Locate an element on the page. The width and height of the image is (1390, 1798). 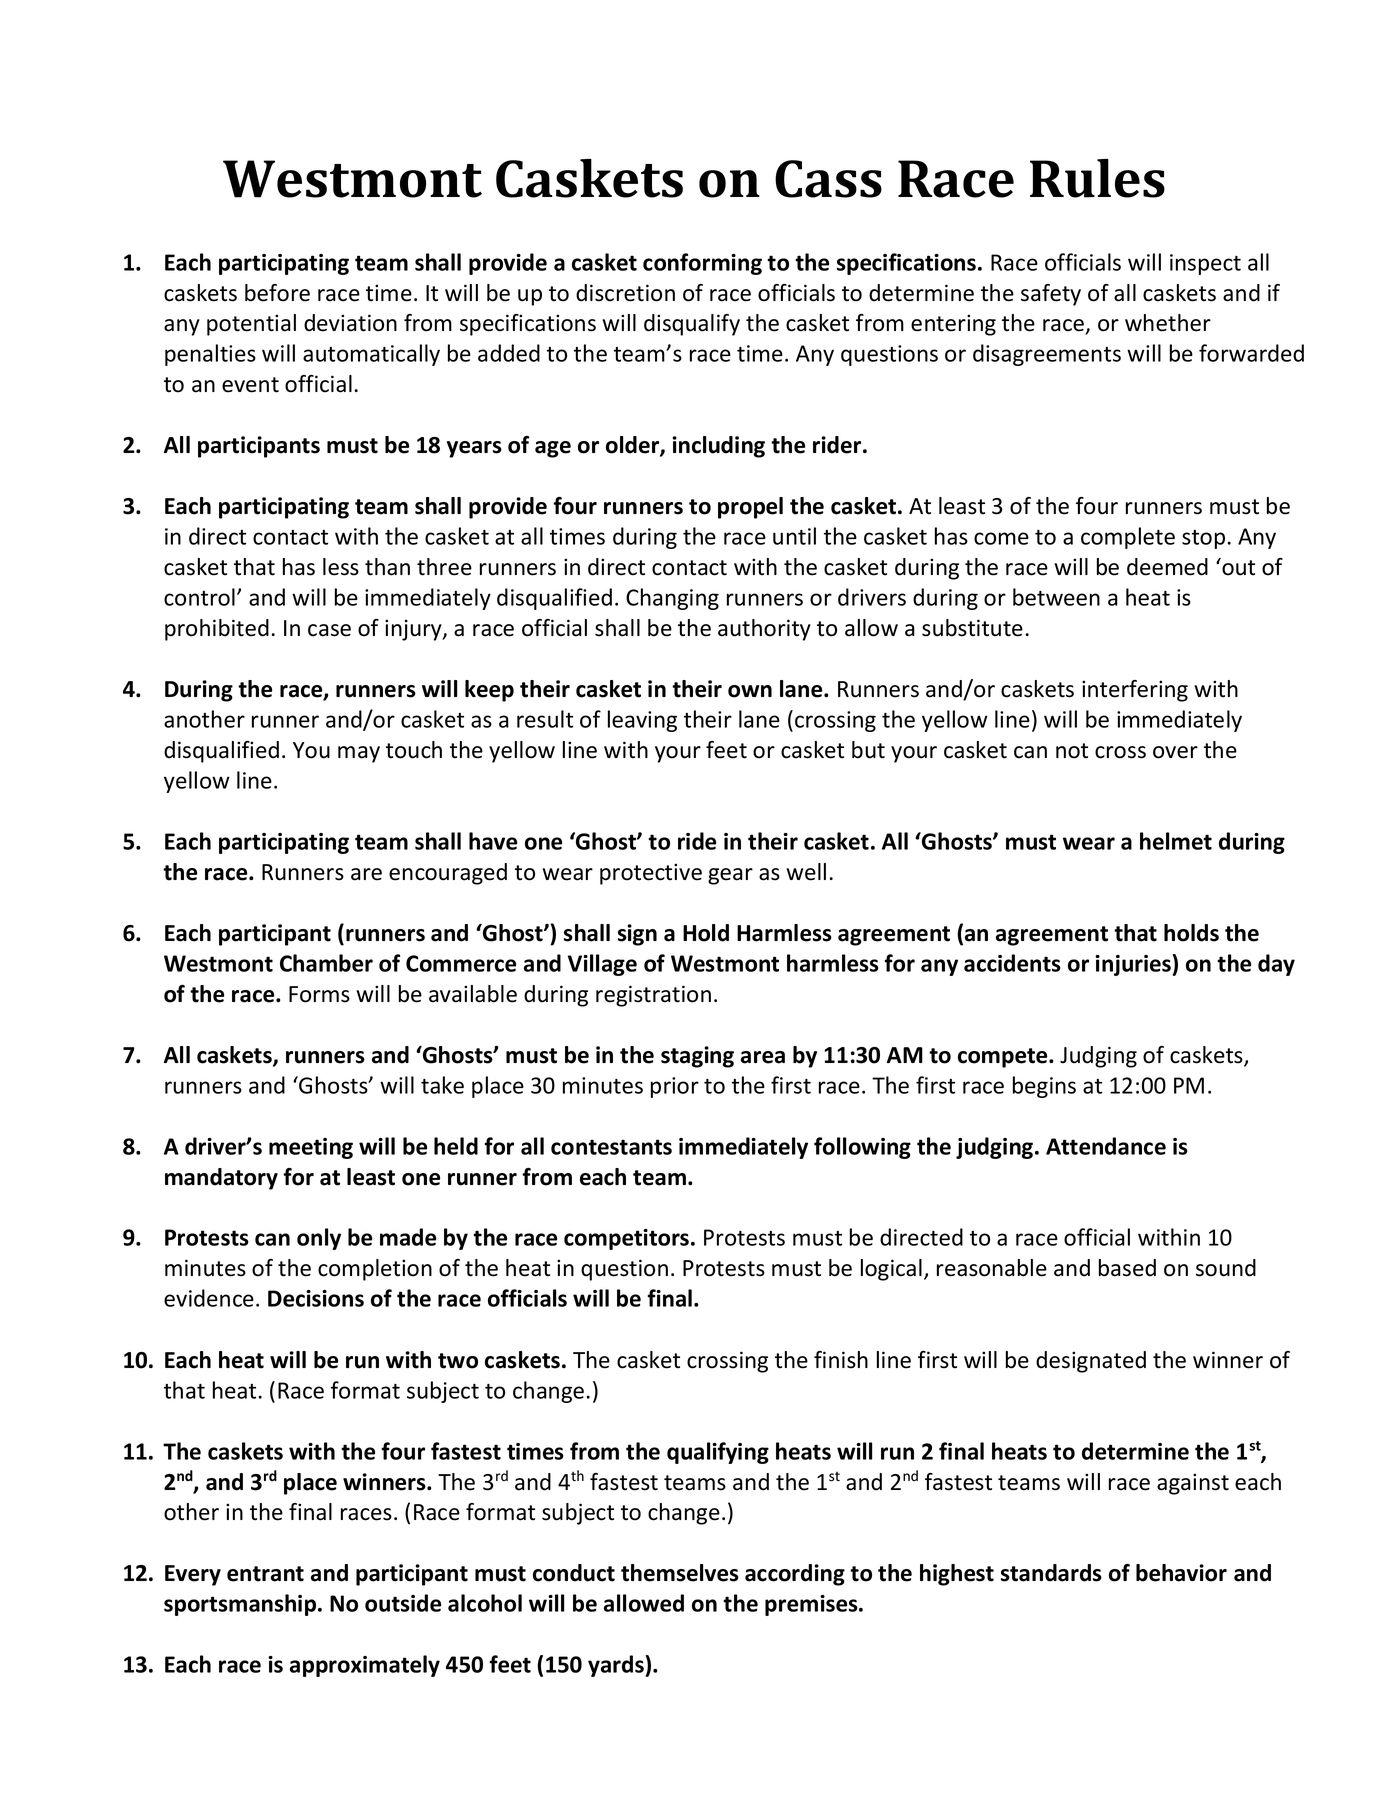
Chamber is located at coordinates (326, 963).
